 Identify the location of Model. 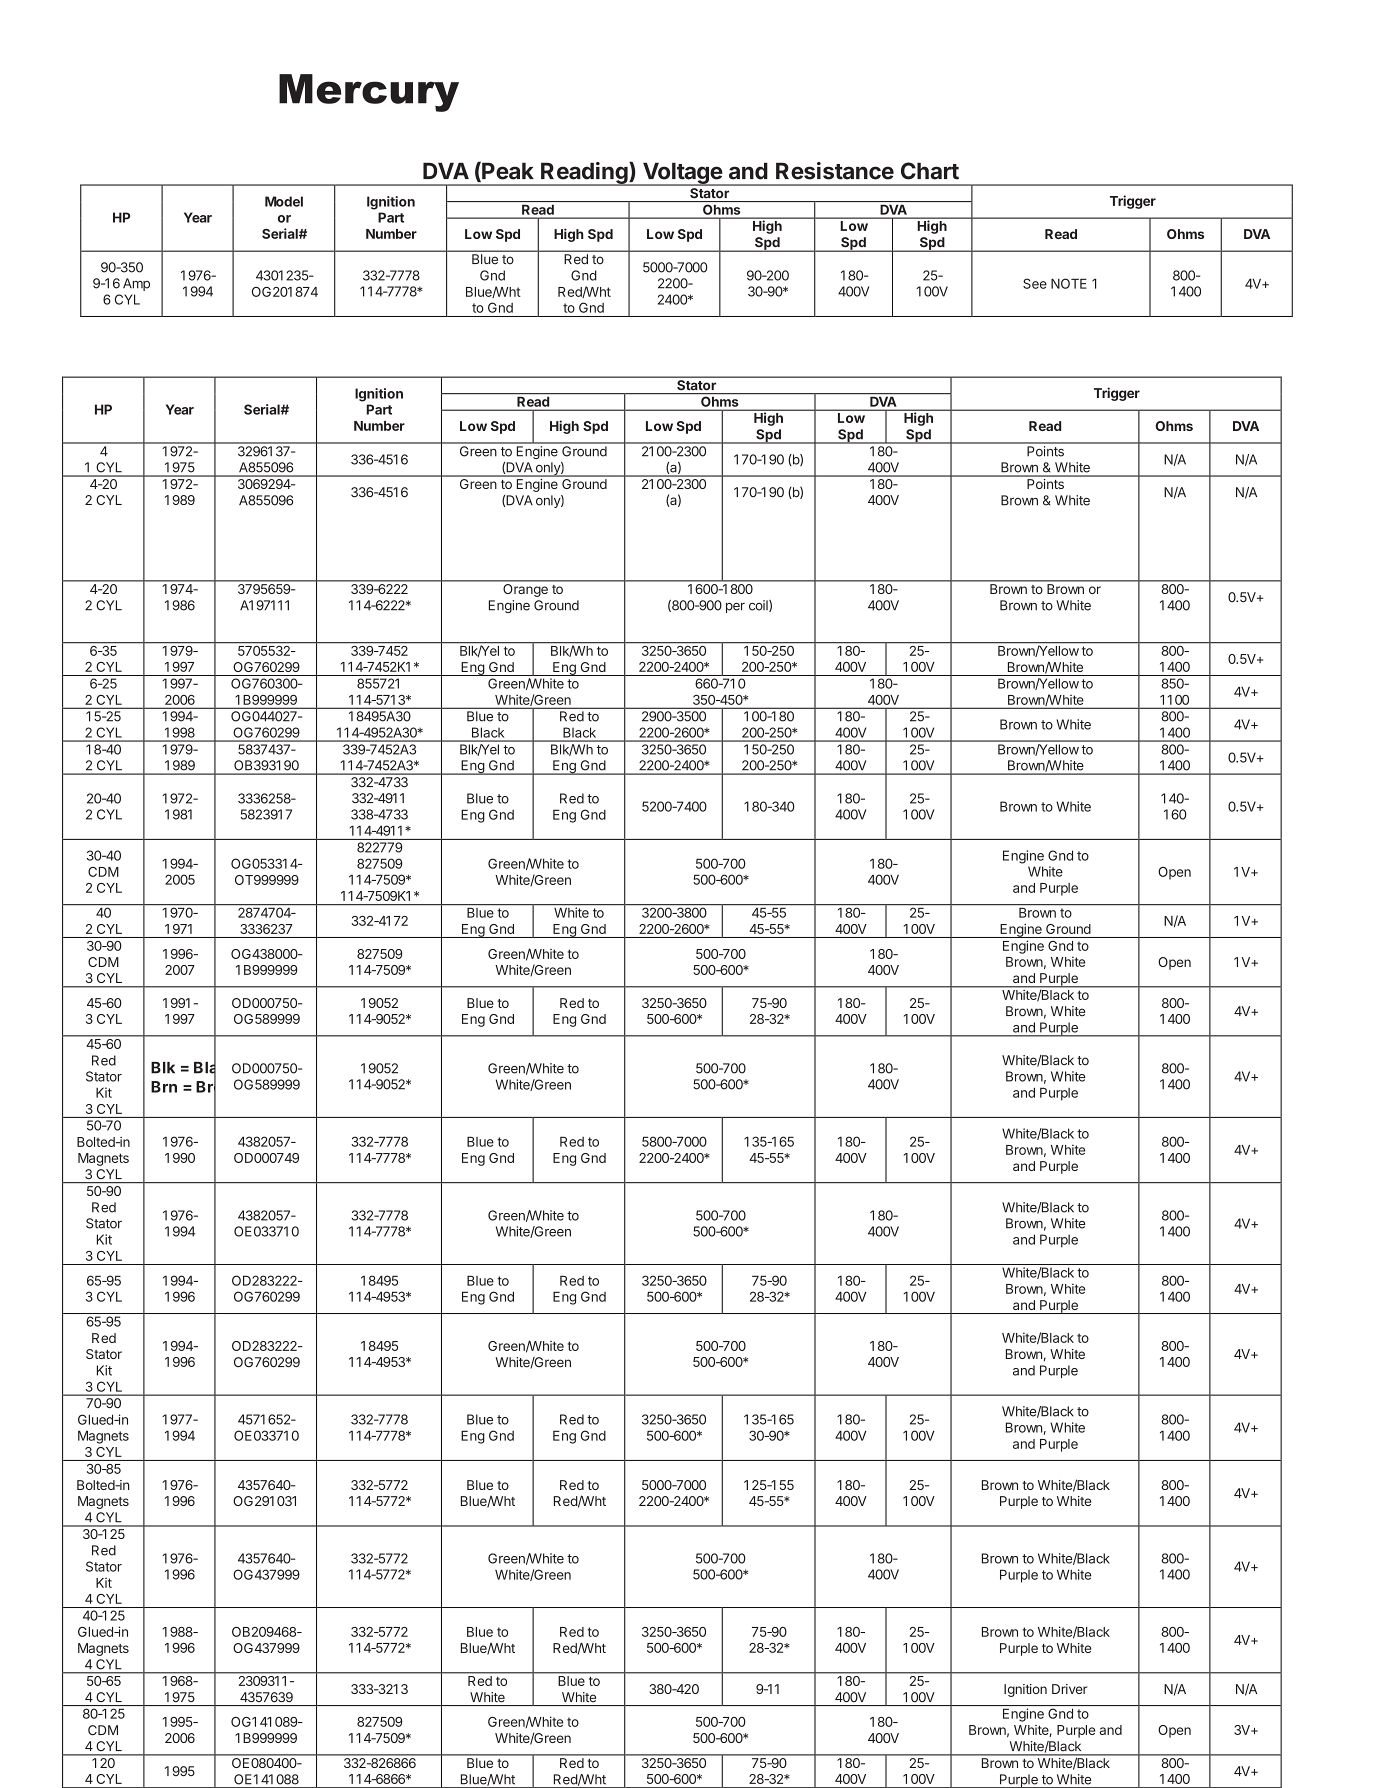
(284, 201).
